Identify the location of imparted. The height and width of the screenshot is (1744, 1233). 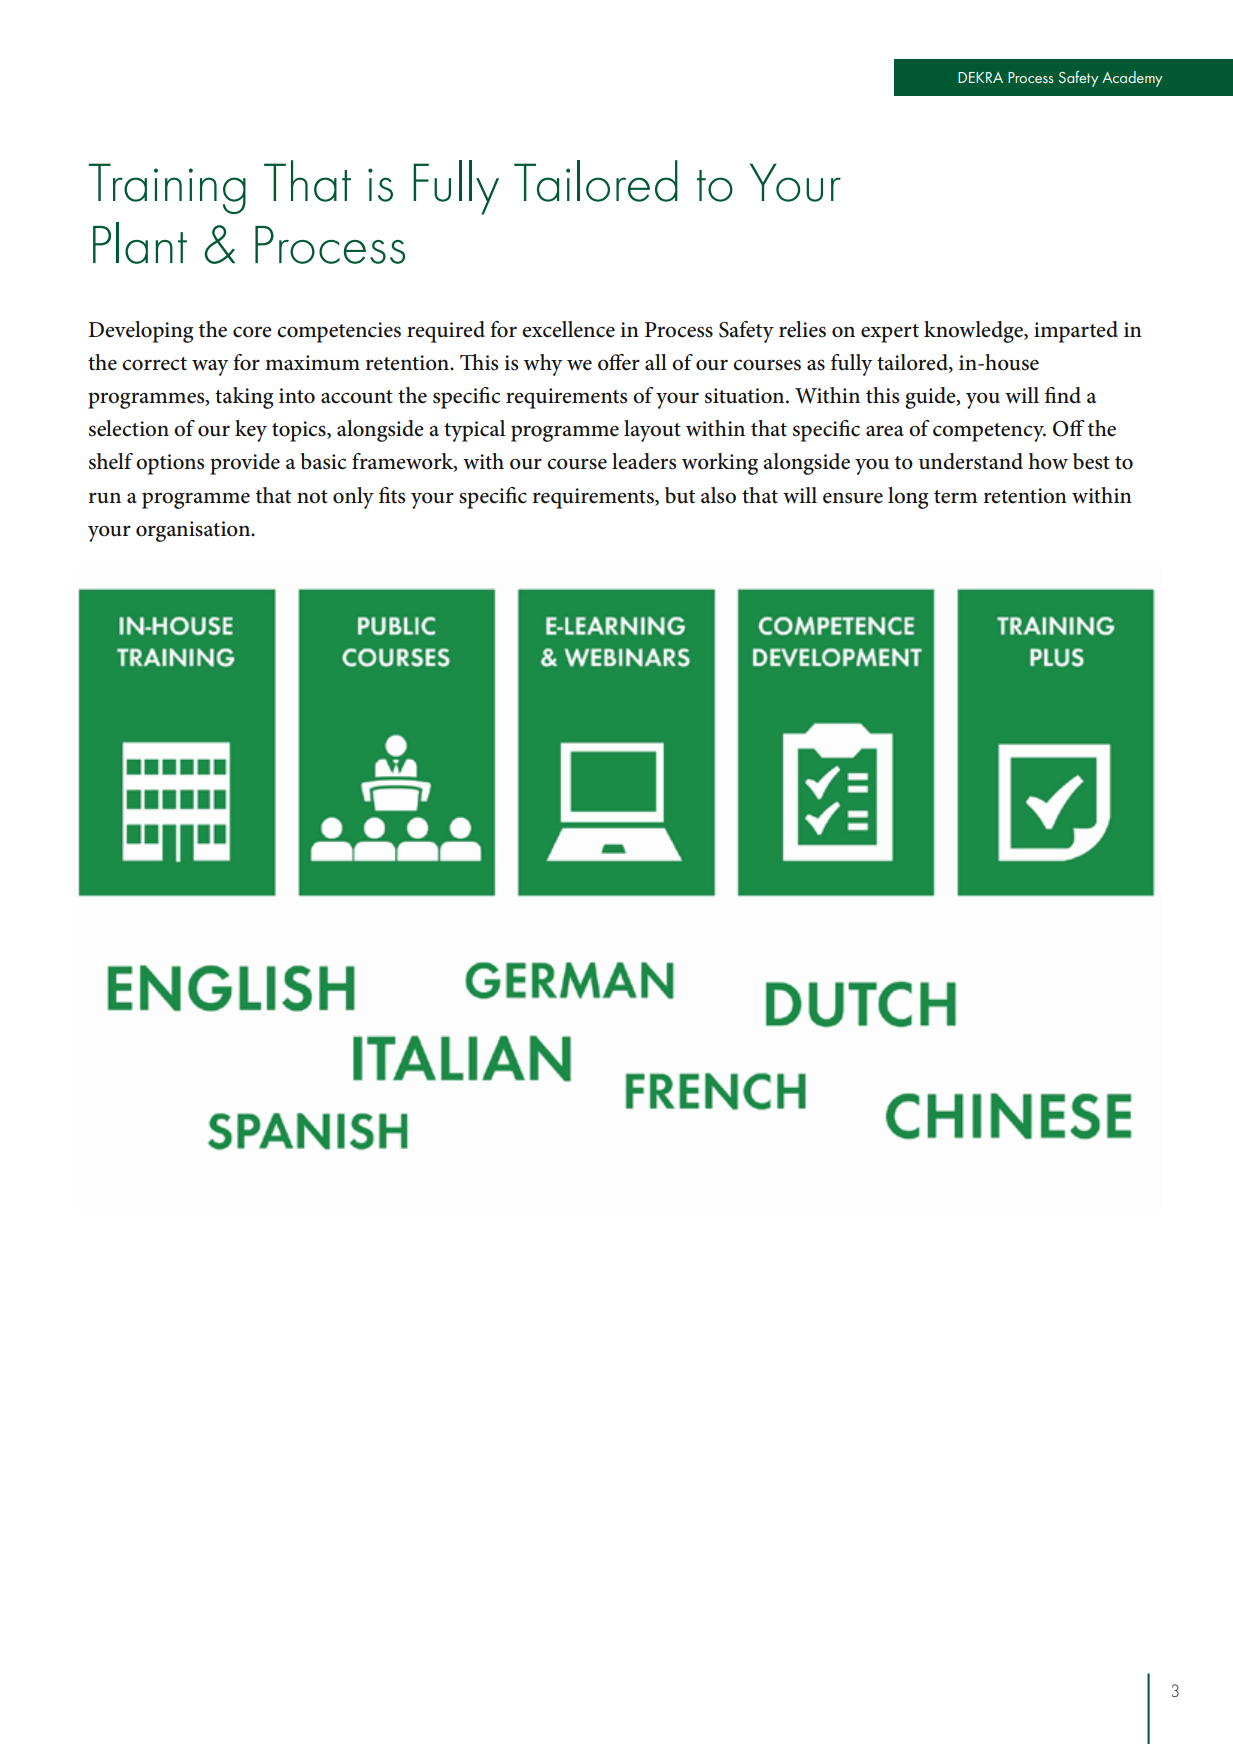
(1076, 332).
